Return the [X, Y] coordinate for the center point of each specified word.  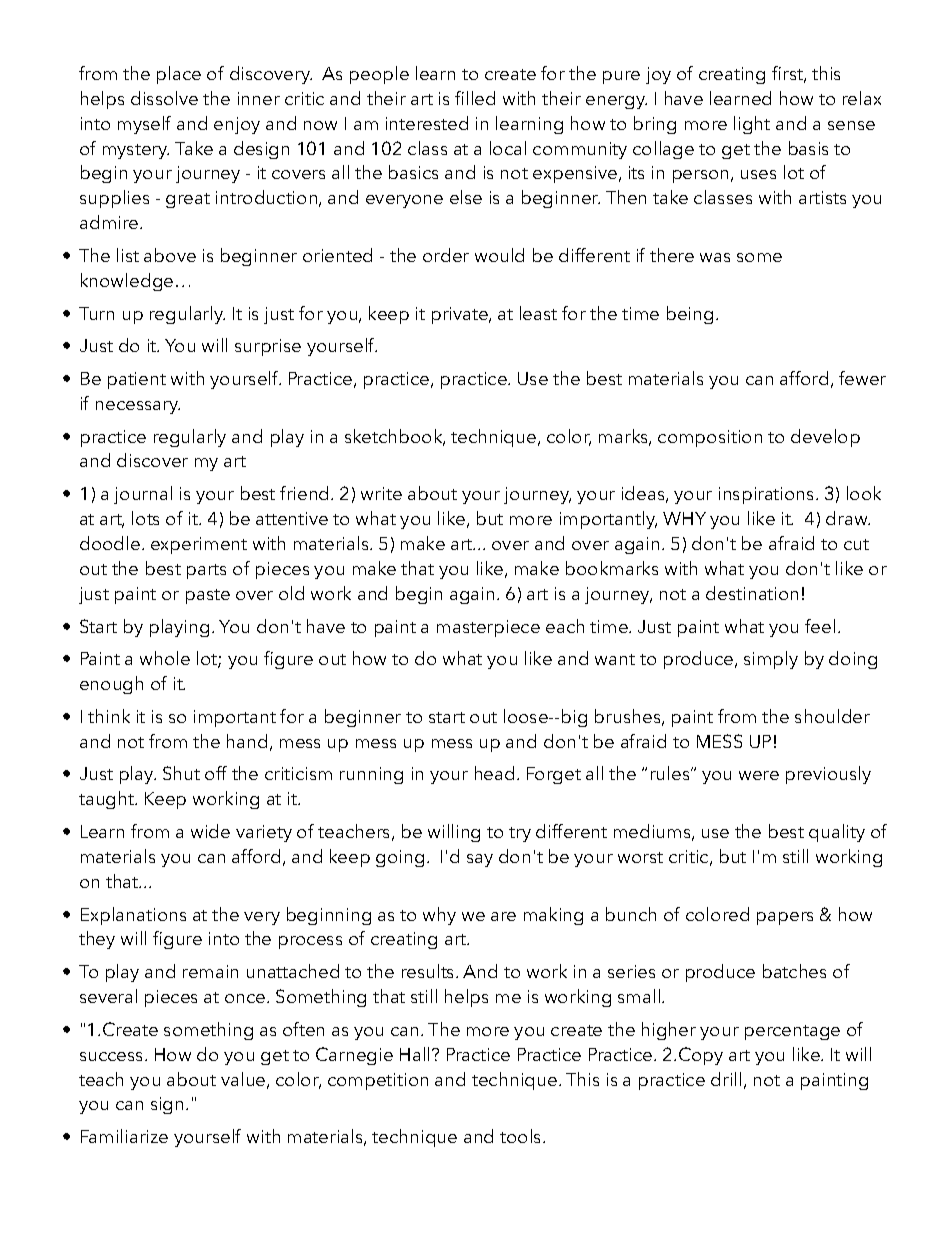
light [752, 125]
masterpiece [488, 628]
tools [522, 1136]
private [461, 315]
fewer [862, 378]
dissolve [164, 98]
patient [137, 380]
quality [837, 833]
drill [726, 1079]
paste [208, 596]
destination [752, 593]
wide [210, 831]
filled [475, 98]
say [480, 860]
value [244, 1080]
